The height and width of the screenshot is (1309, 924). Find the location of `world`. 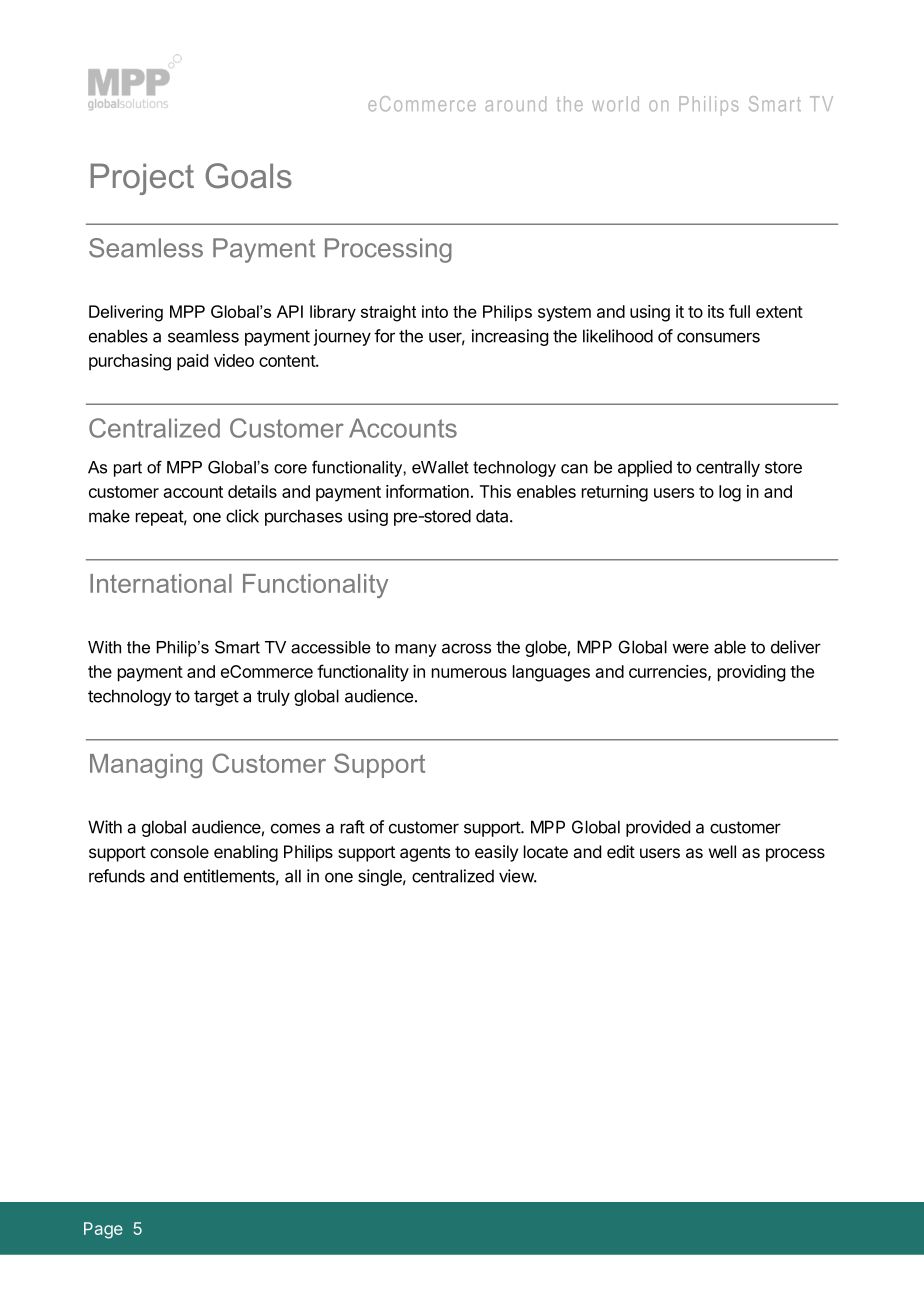

world is located at coordinates (615, 103).
